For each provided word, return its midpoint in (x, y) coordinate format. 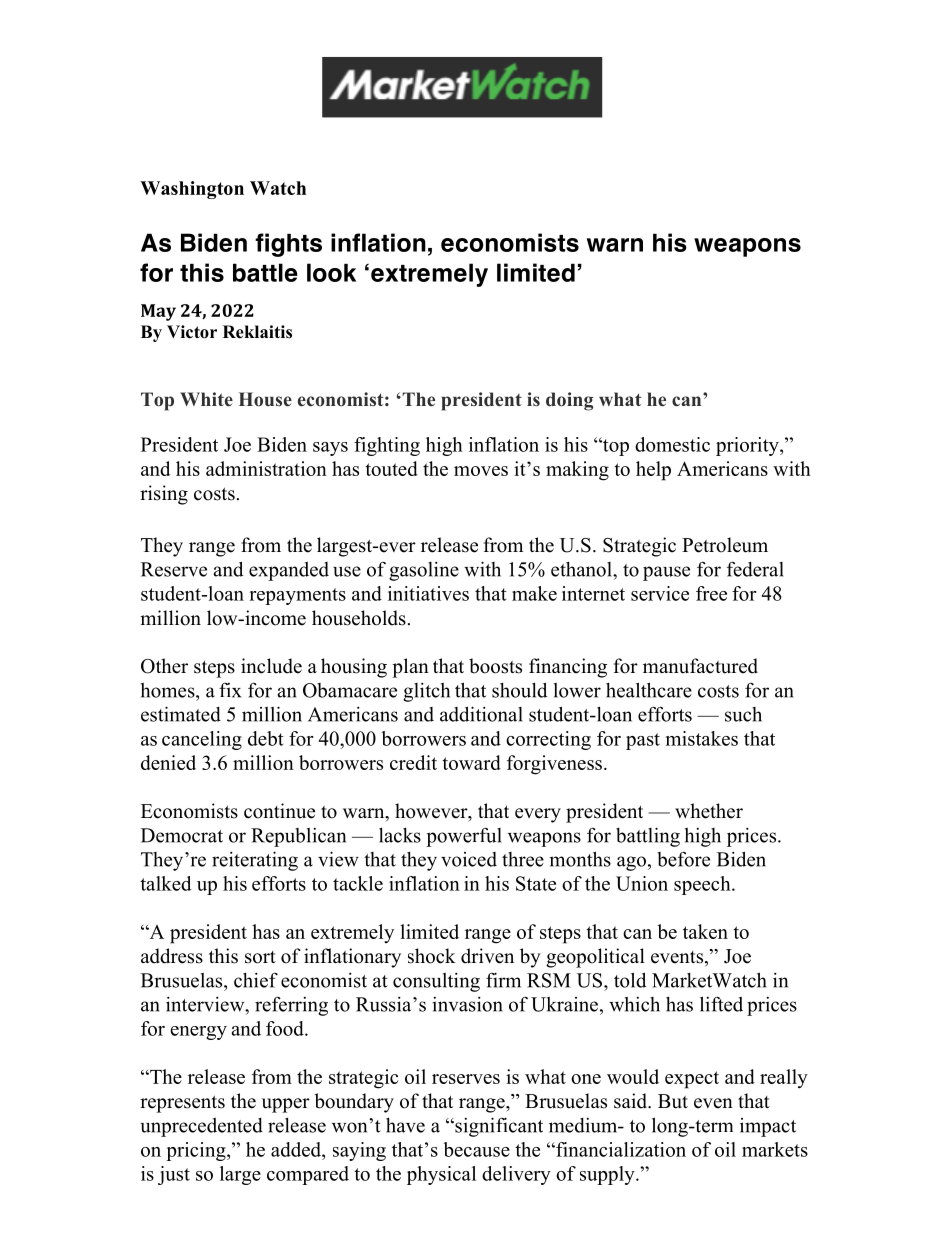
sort (260, 957)
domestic (672, 444)
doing (569, 401)
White (206, 399)
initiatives (428, 593)
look (331, 272)
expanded (289, 571)
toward (471, 762)
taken (705, 931)
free (711, 593)
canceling (202, 740)
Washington (192, 190)
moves (481, 471)
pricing (197, 1151)
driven (487, 956)
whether (709, 811)
